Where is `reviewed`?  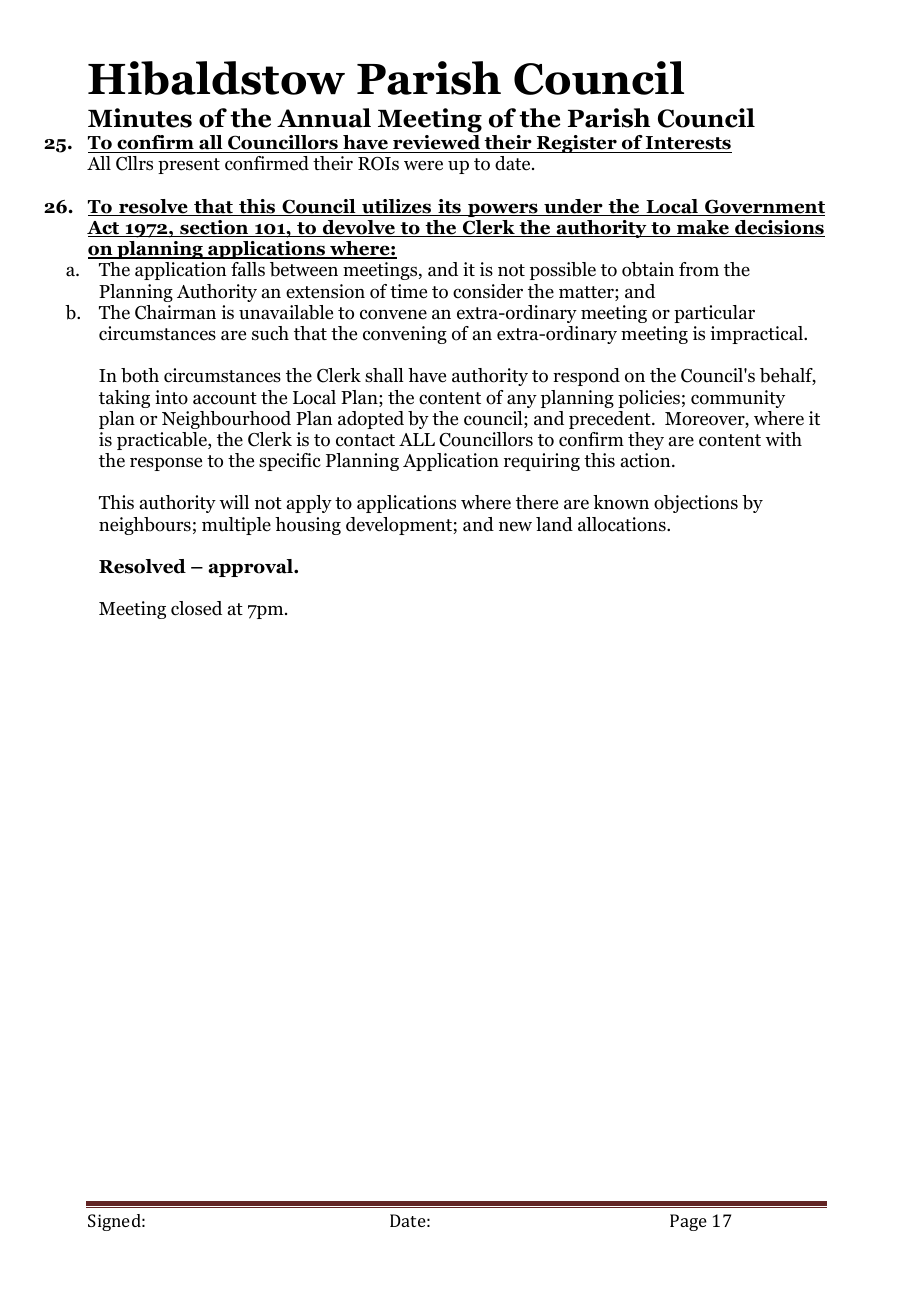
reviewed is located at coordinates (437, 144).
